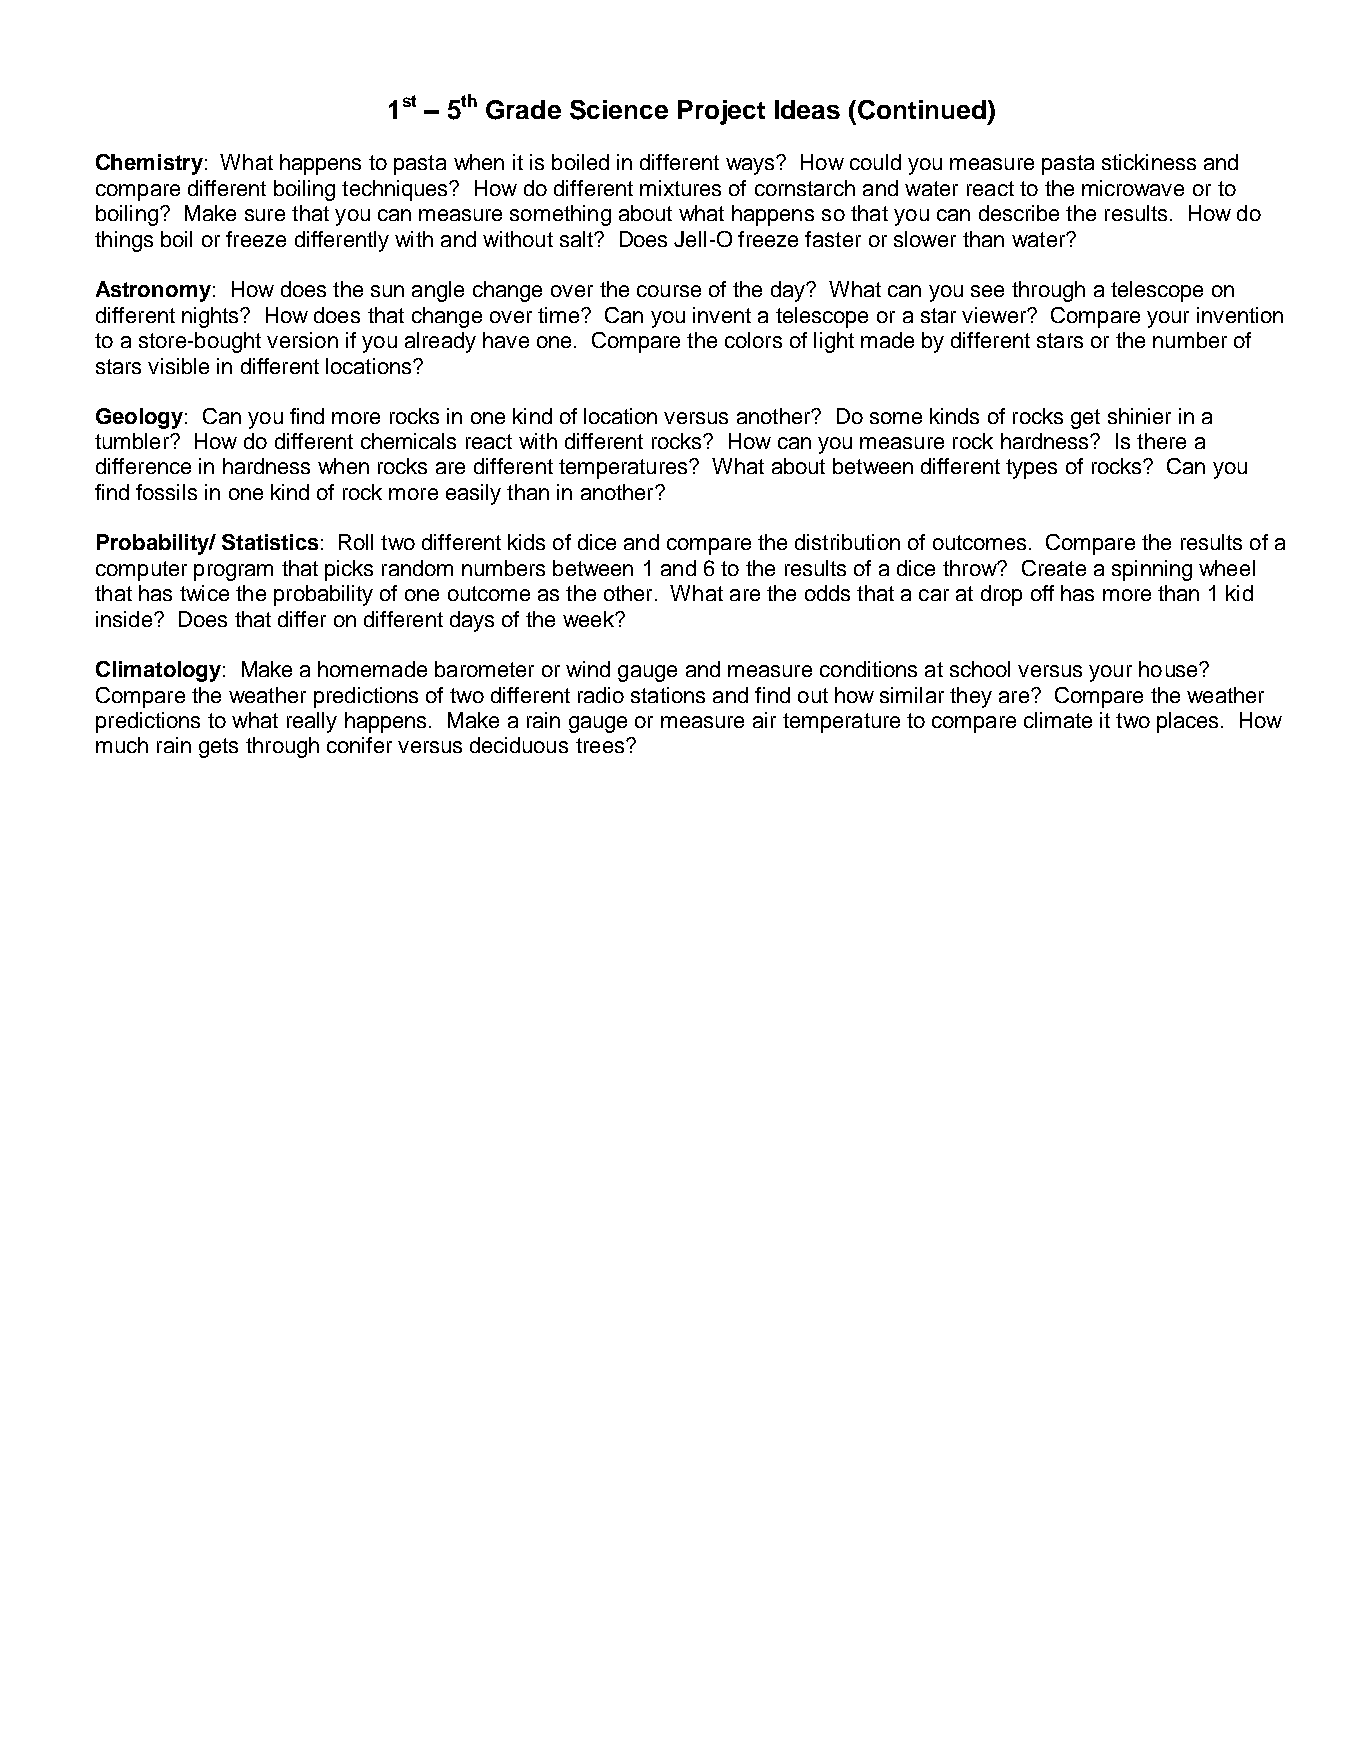 This screenshot has width=1347, height=1743. Describe the element at coordinates (721, 112) in the screenshot. I see `Project` at that location.
